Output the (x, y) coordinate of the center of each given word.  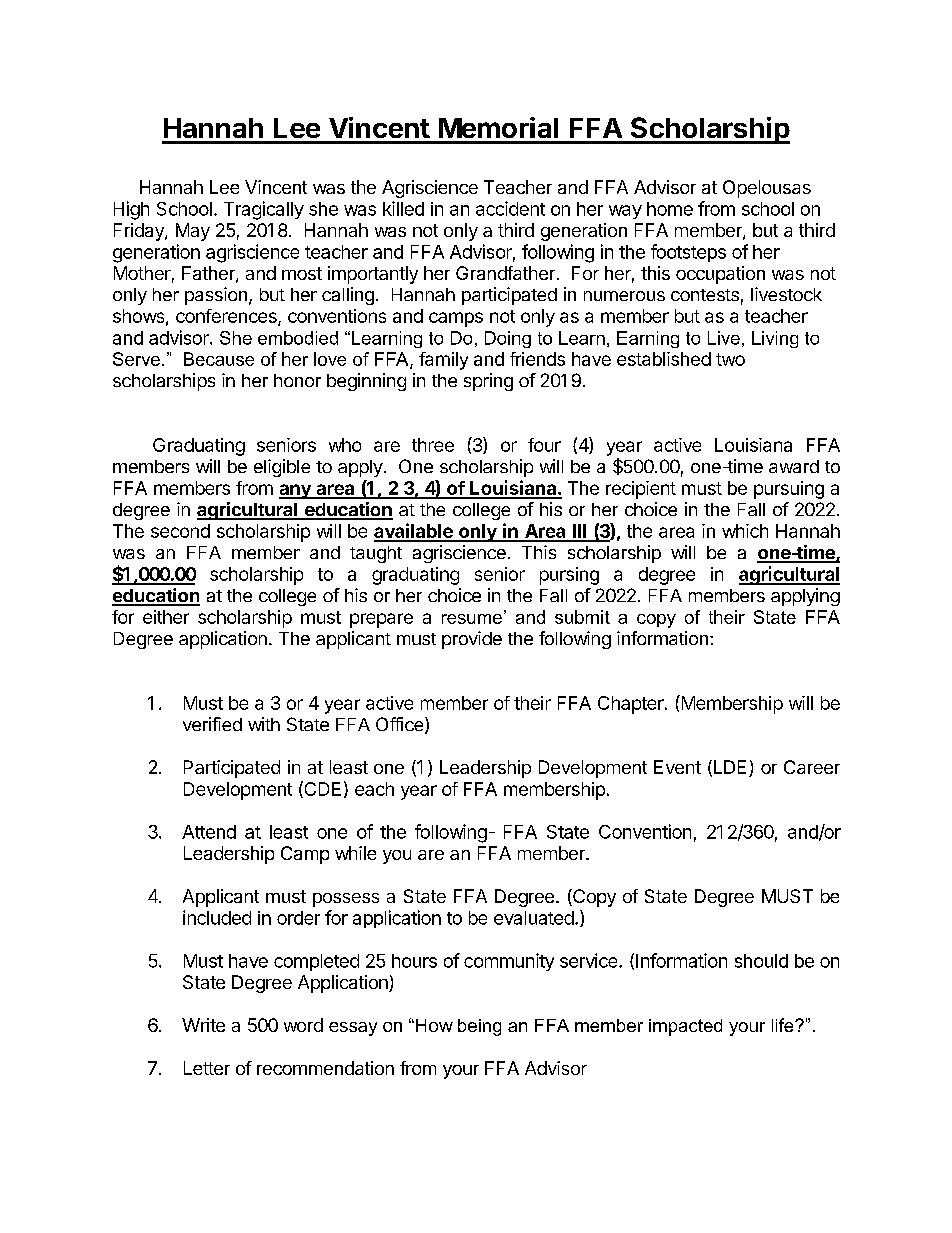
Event (677, 767)
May (193, 232)
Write (203, 1025)
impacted (685, 1027)
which (745, 531)
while (355, 853)
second (180, 531)
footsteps (688, 253)
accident (510, 208)
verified (212, 724)
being (479, 1027)
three (433, 445)
